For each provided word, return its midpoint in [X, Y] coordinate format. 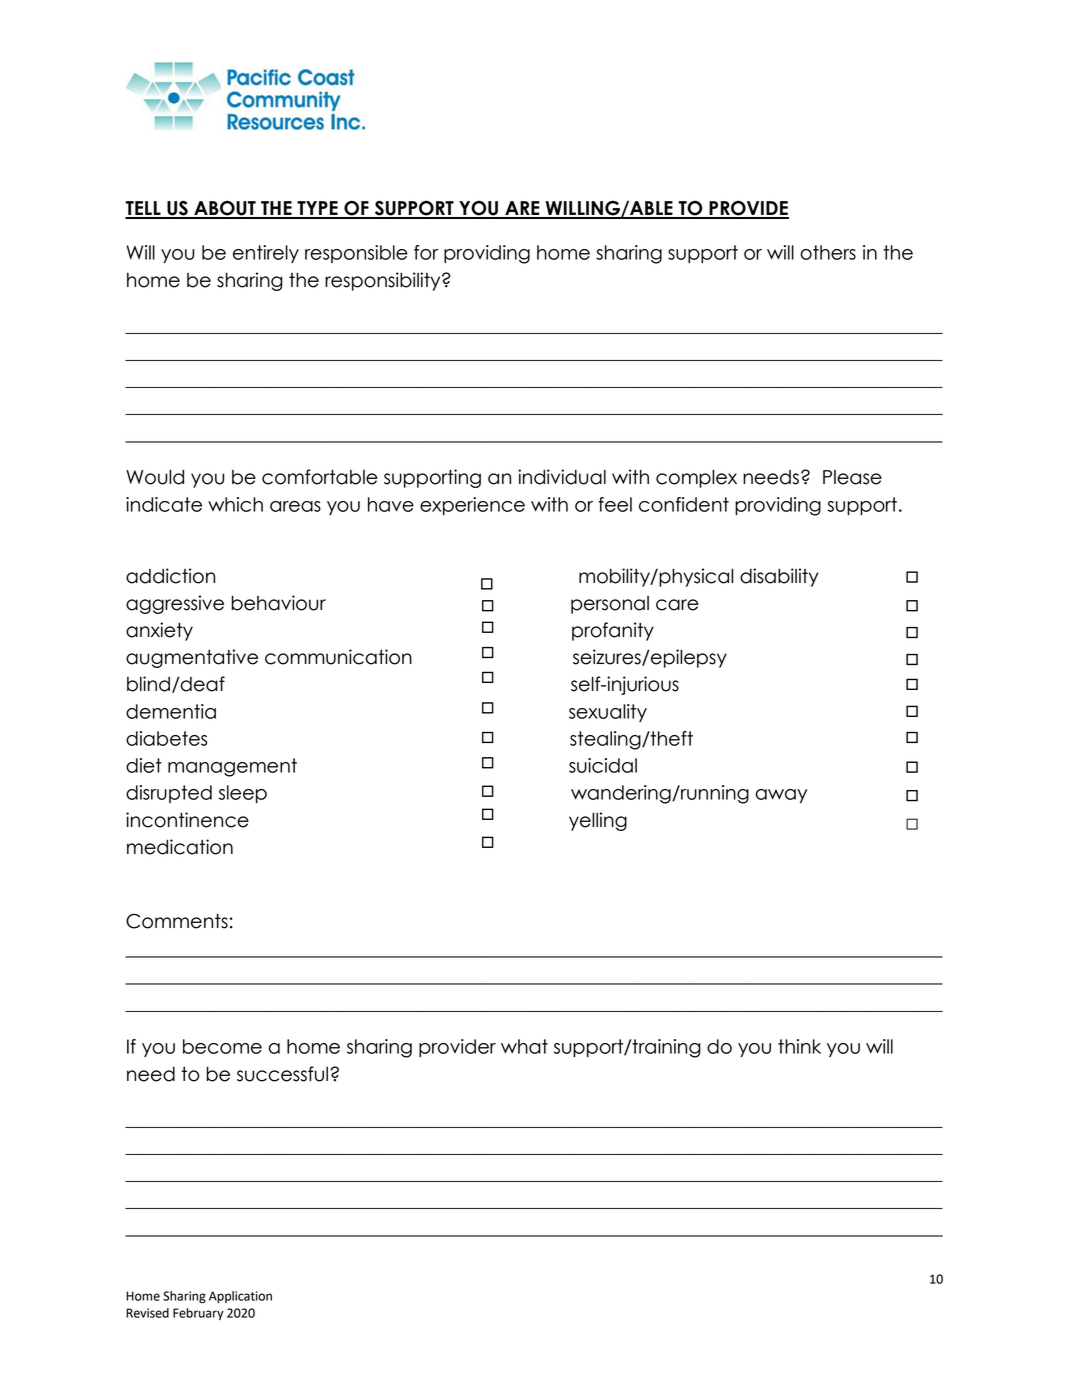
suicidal [603, 765]
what [524, 1046]
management [232, 767]
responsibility [384, 281]
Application [240, 1297]
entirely [266, 254]
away [781, 796]
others [828, 252]
